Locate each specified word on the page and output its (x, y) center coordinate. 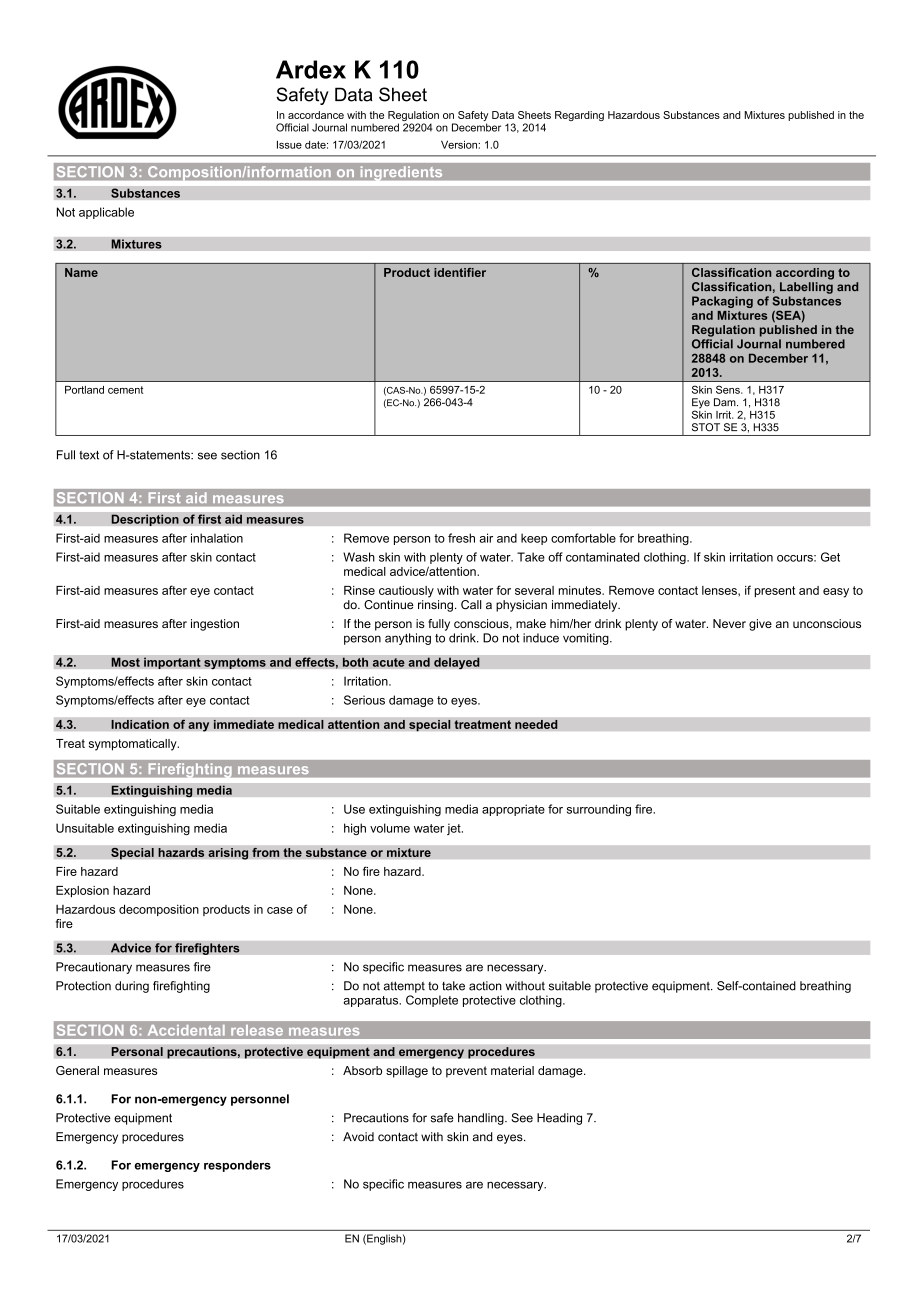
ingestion (215, 625)
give (760, 625)
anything (408, 639)
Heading (559, 1119)
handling (482, 1119)
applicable (106, 213)
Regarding (579, 116)
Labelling (806, 288)
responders (237, 1166)
